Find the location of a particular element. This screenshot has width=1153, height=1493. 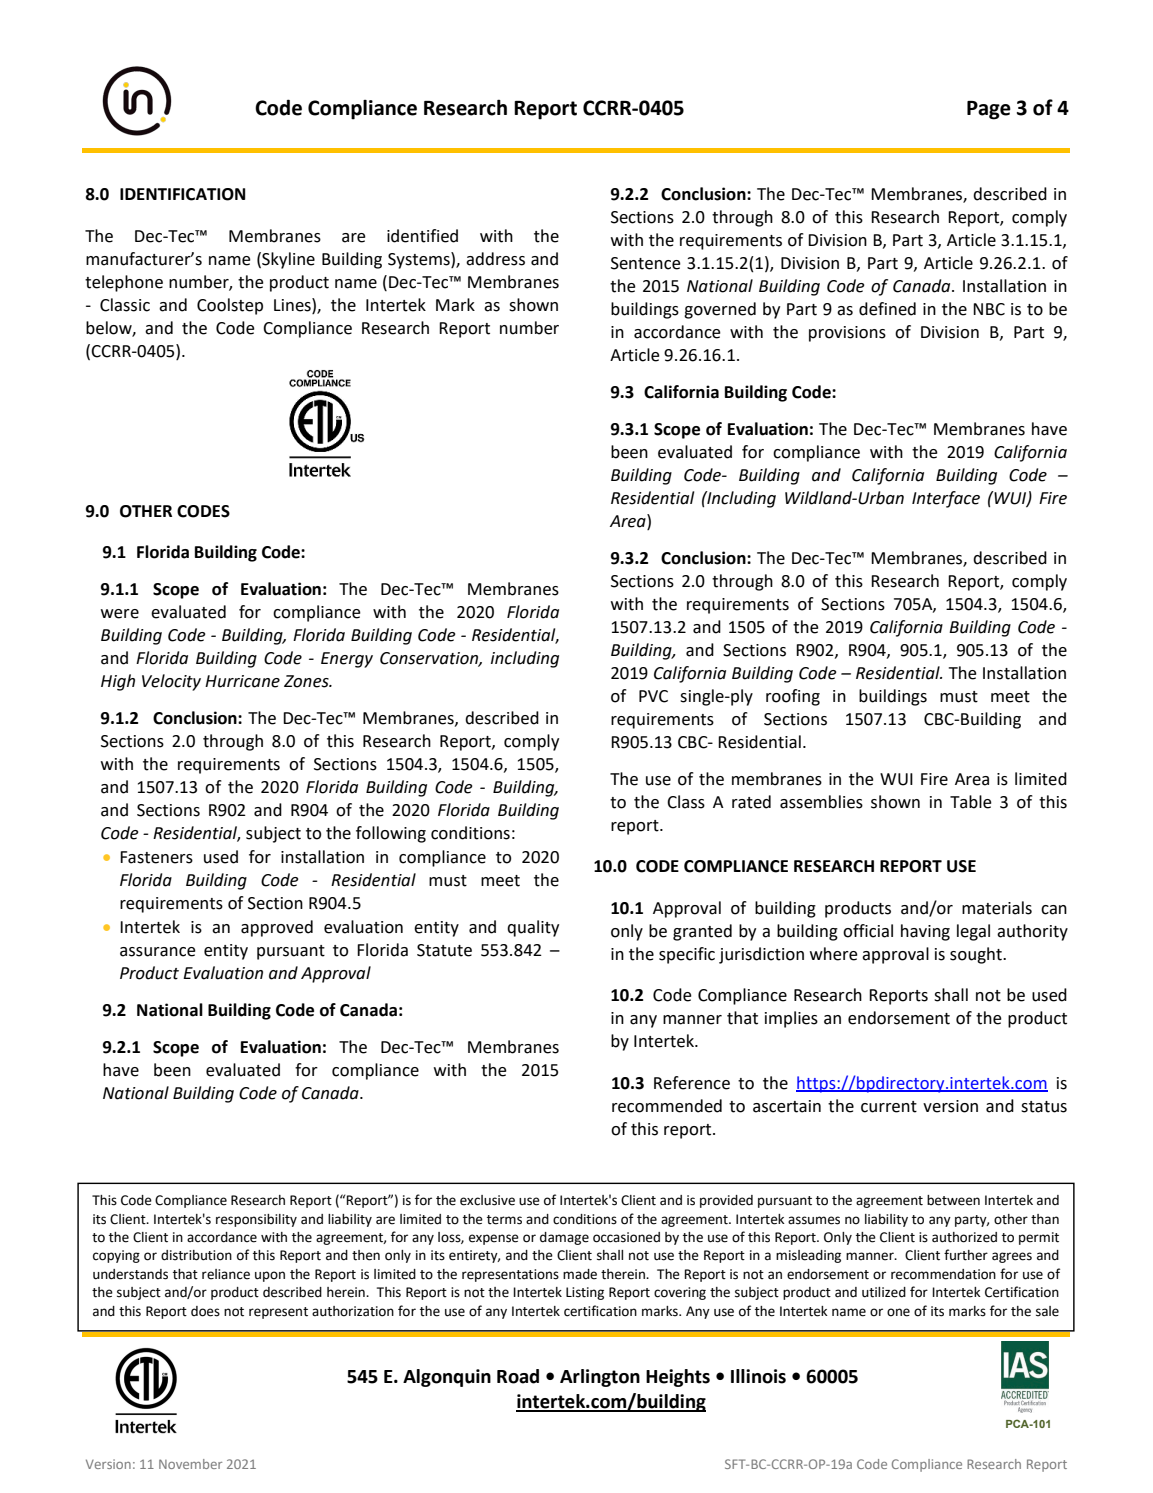

Sentence is located at coordinates (646, 263).
